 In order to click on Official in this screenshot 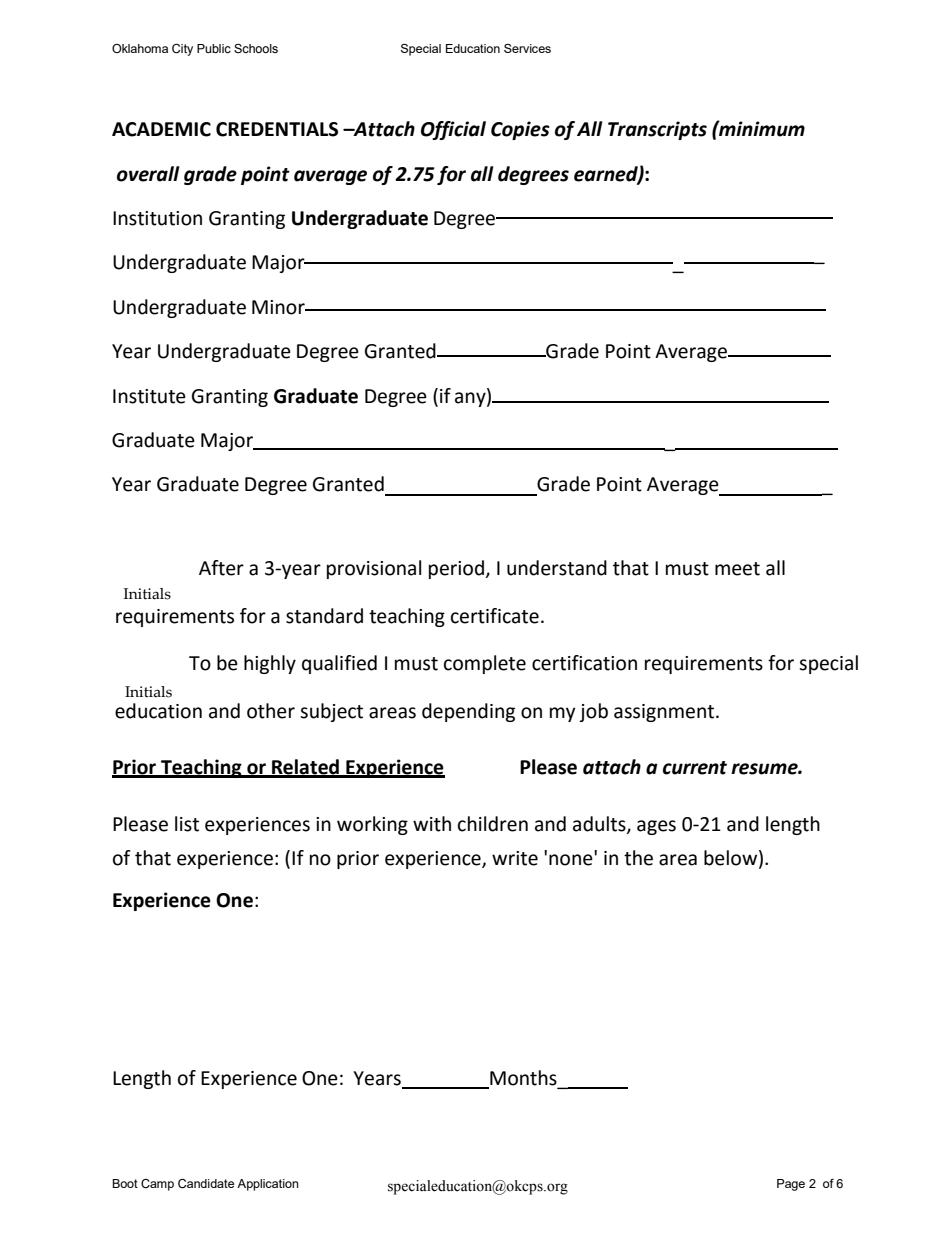, I will do `click(453, 130)`.
